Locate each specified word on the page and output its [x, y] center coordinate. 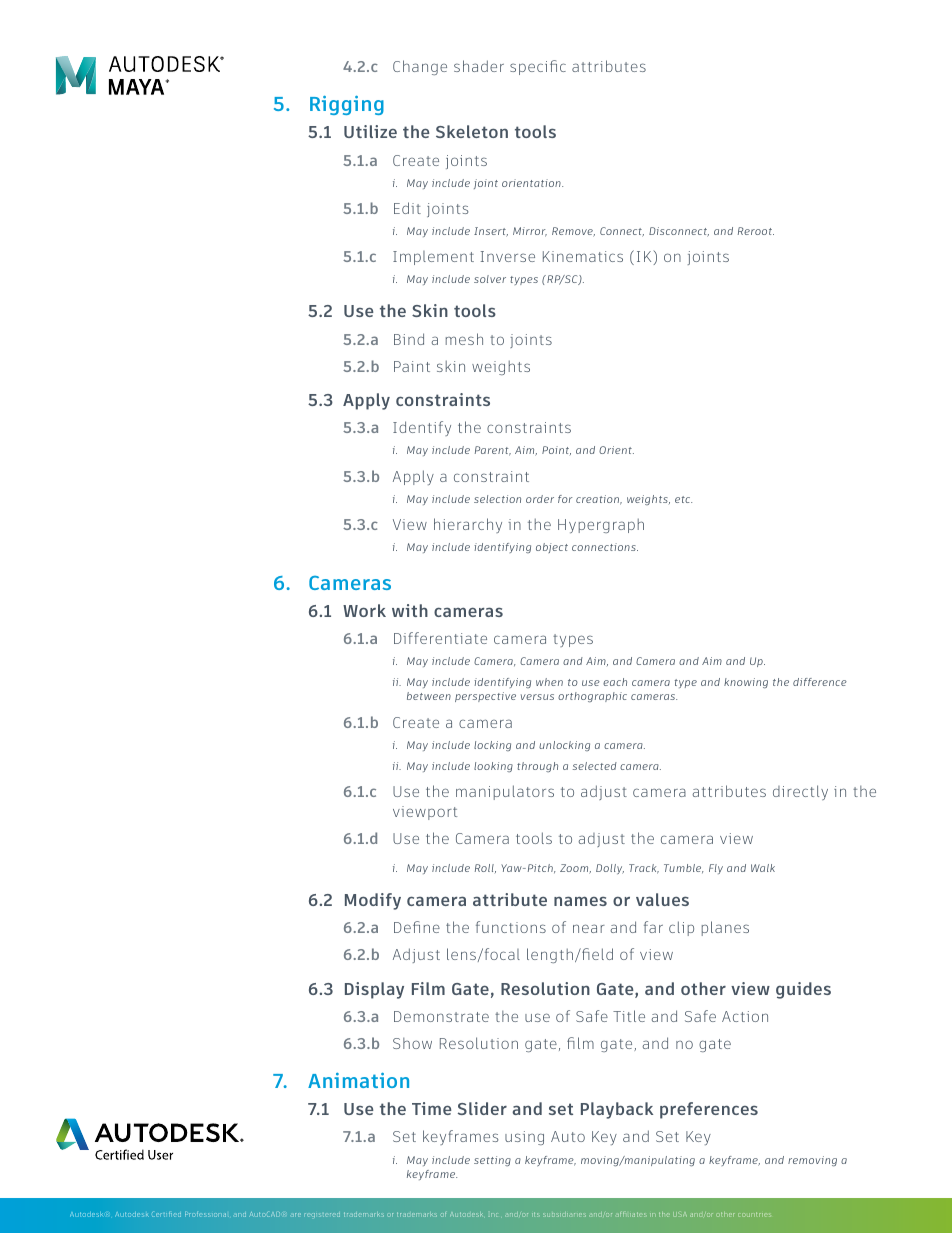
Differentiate [440, 638]
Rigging [347, 105]
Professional [207, 1214]
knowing [746, 683]
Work [364, 610]
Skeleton [472, 131]
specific [538, 67]
